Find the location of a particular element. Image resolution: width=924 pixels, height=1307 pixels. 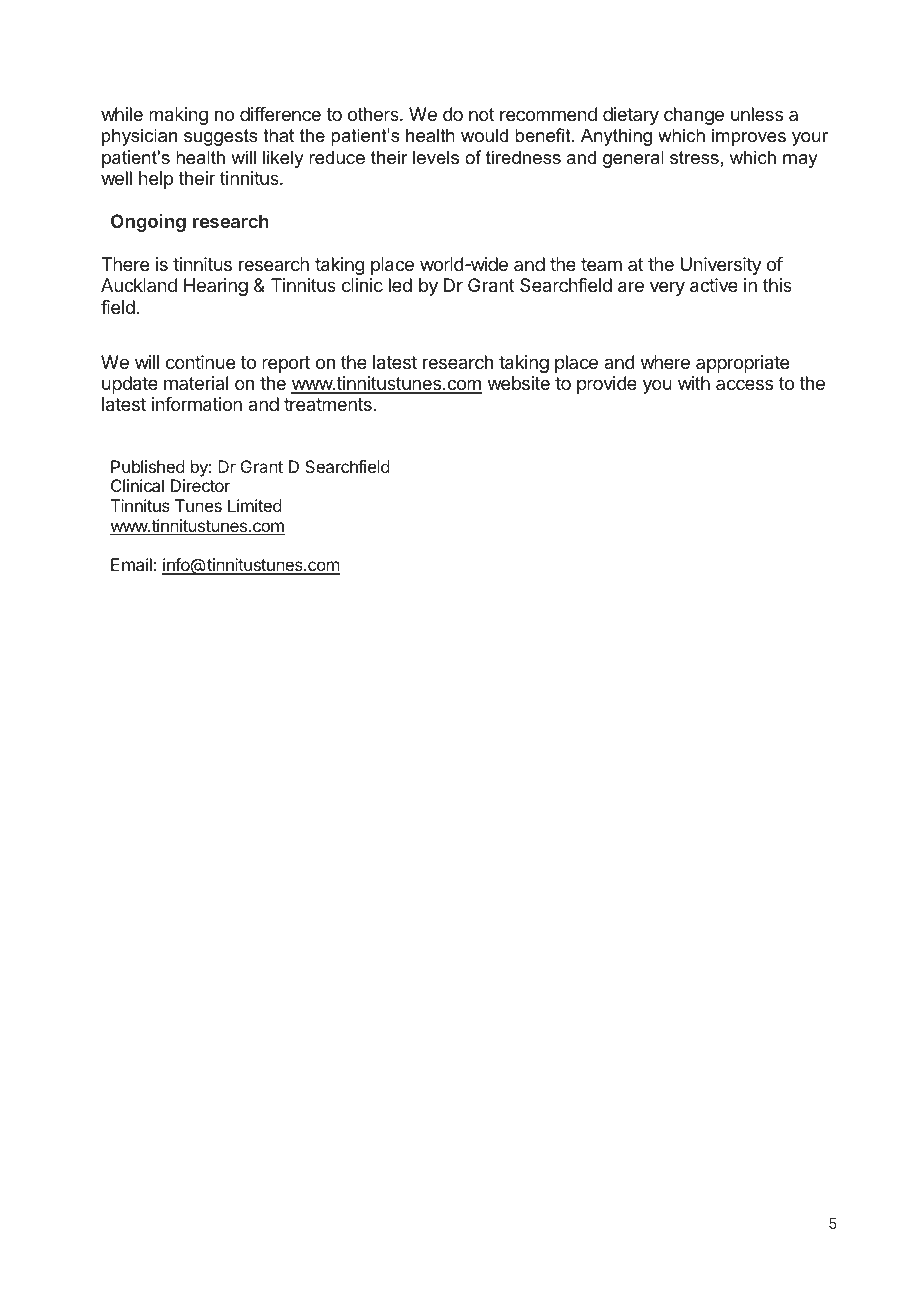

website is located at coordinates (519, 383).
